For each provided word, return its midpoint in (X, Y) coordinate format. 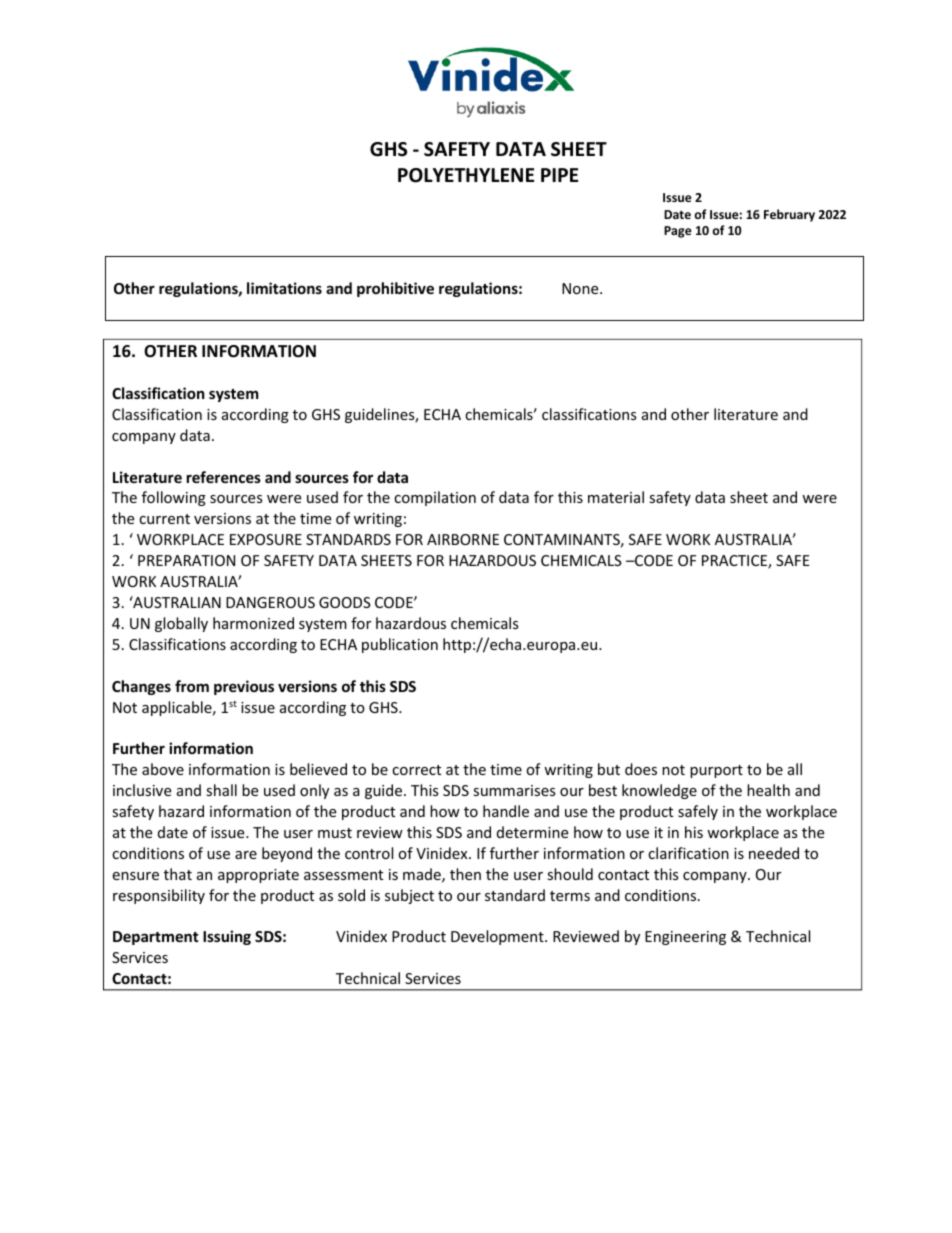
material (616, 497)
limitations (284, 288)
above (163, 769)
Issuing (227, 937)
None (581, 288)
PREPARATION (186, 560)
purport (716, 771)
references (224, 477)
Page (678, 232)
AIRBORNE (463, 539)
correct (416, 770)
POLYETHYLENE (466, 175)
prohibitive (395, 289)
